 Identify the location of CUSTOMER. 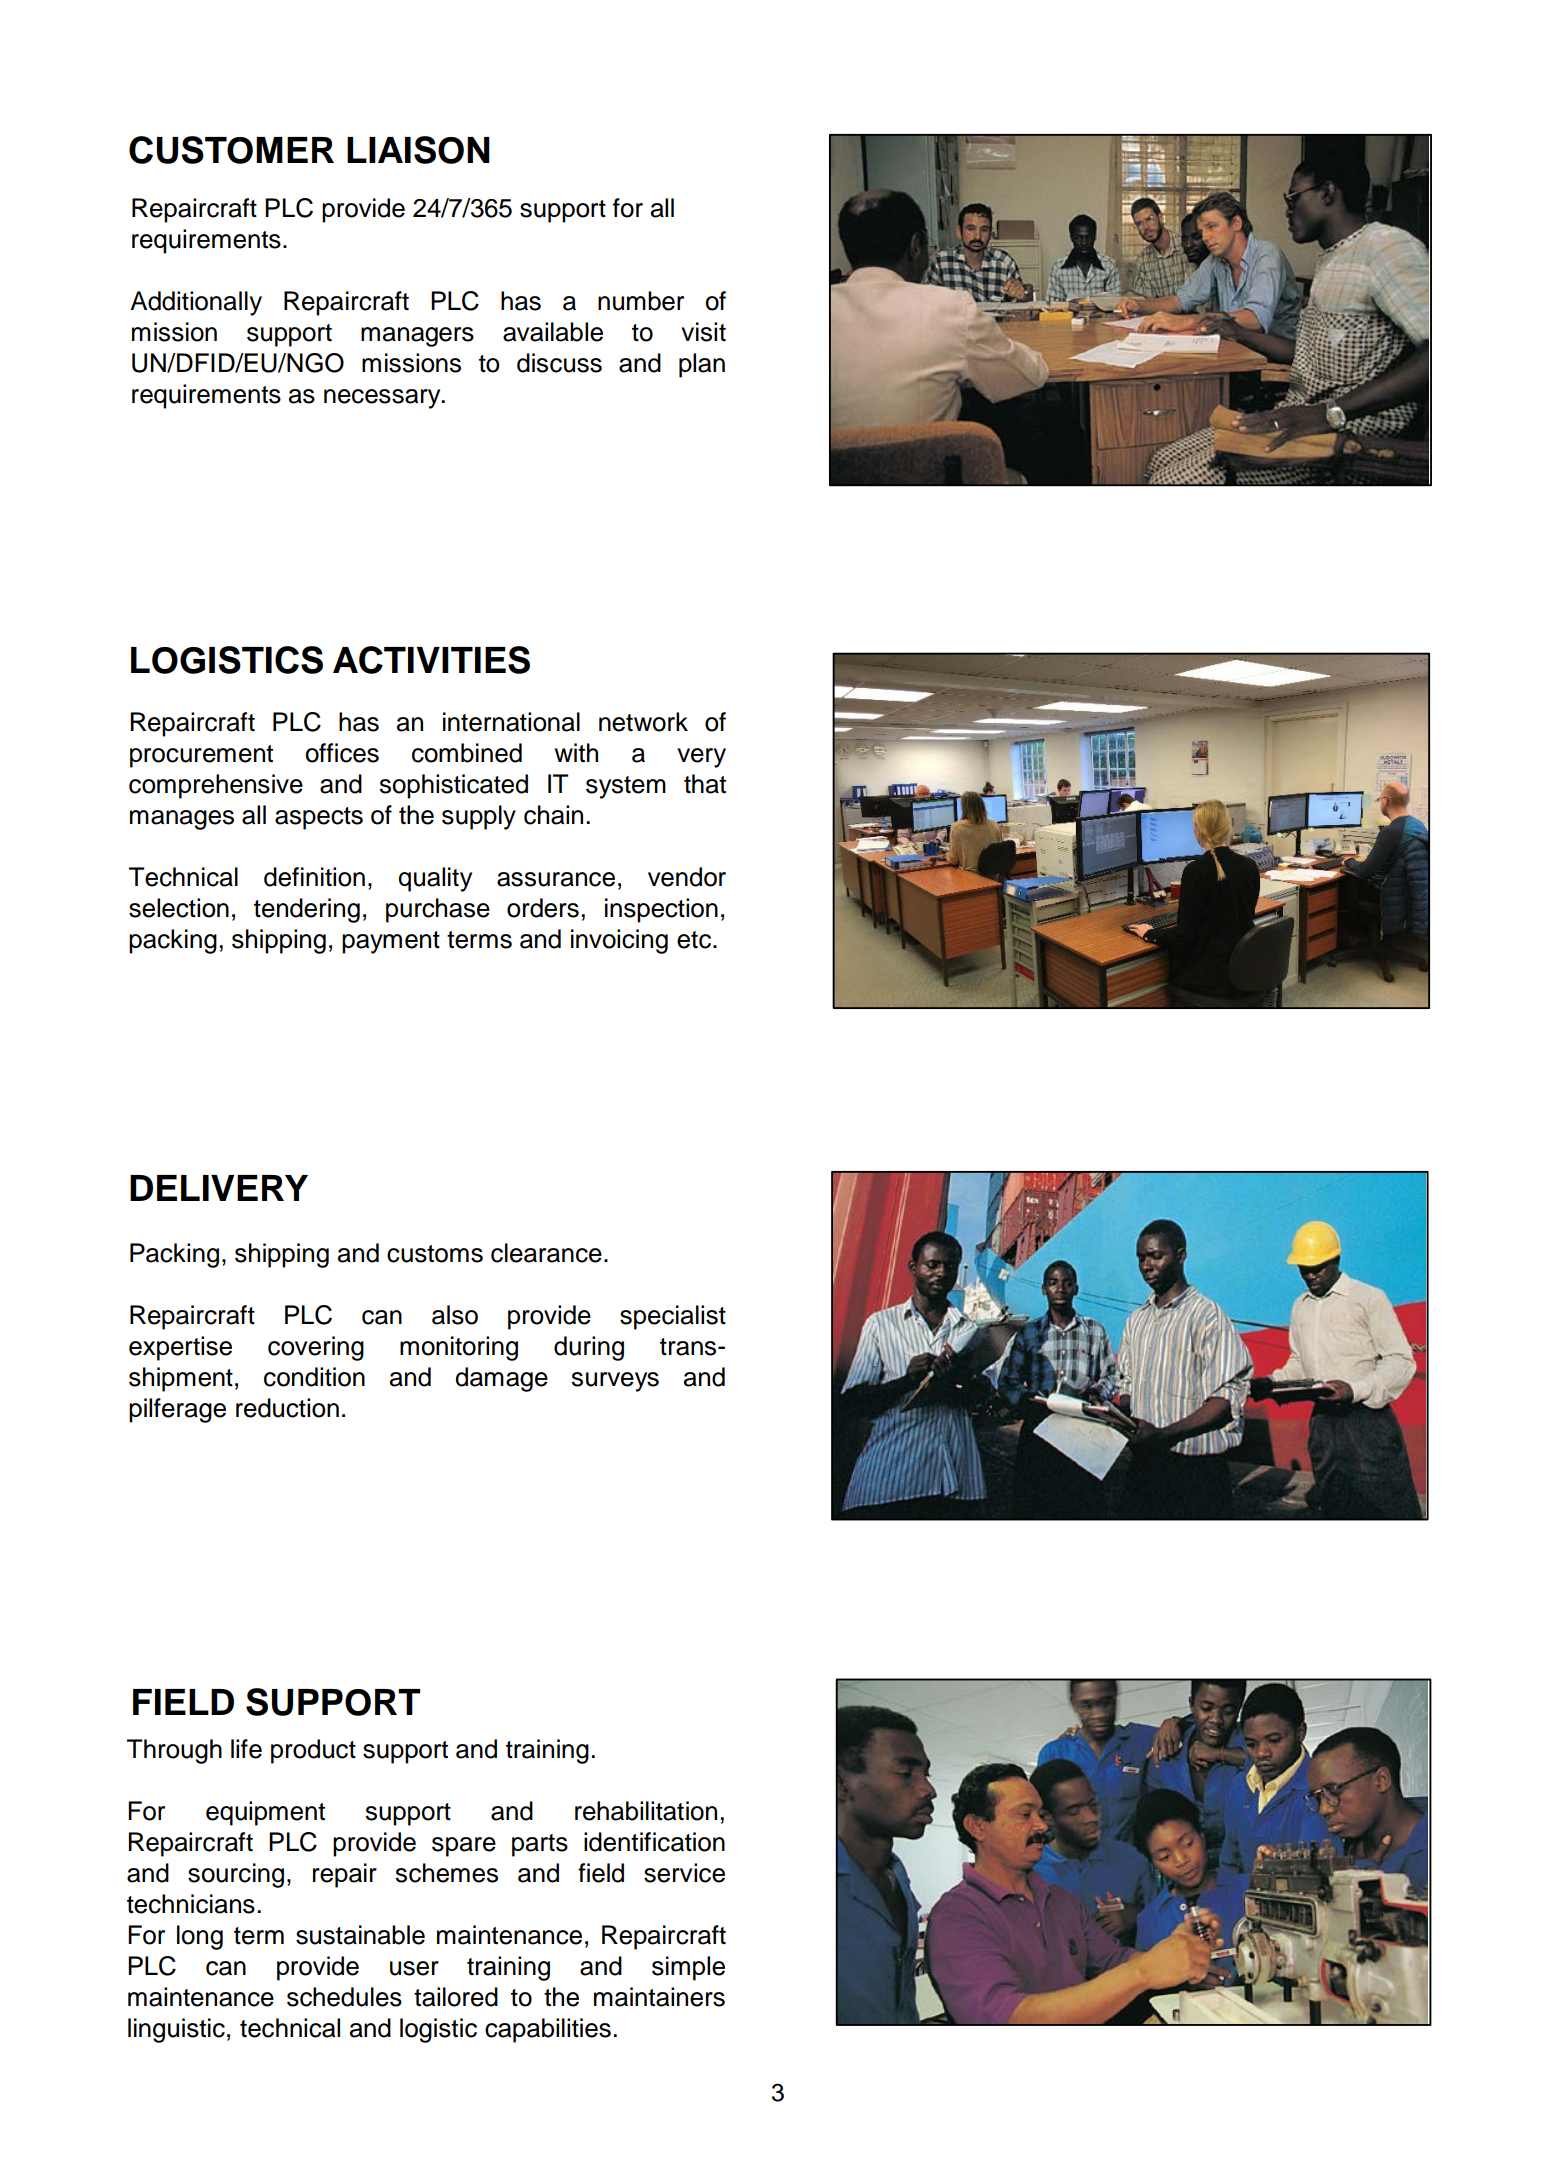
(231, 150).
